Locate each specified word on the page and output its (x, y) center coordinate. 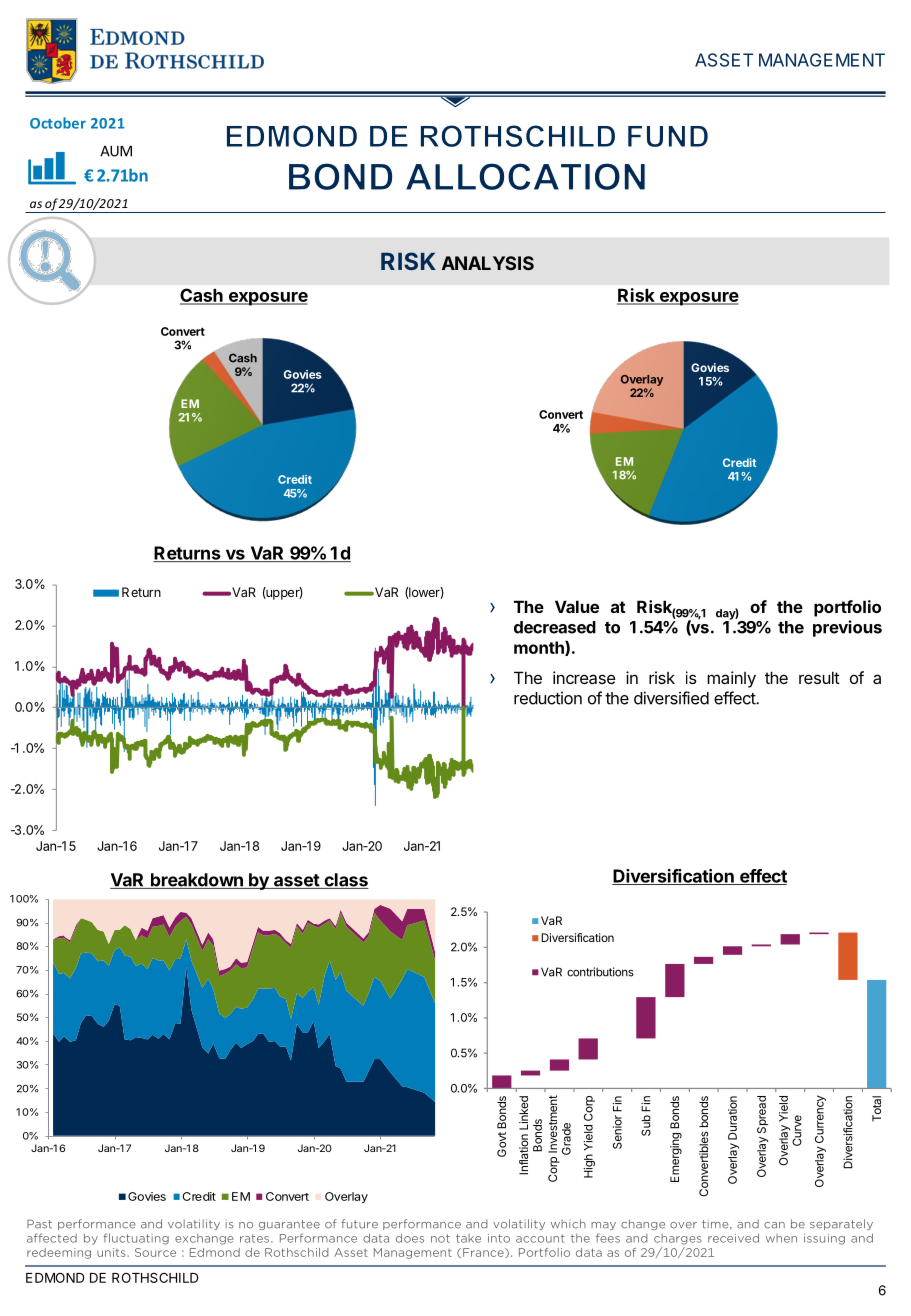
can (774, 1225)
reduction (548, 698)
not (440, 1238)
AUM (116, 151)
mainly (731, 679)
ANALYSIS (488, 263)
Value (577, 606)
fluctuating (136, 1239)
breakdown (196, 881)
